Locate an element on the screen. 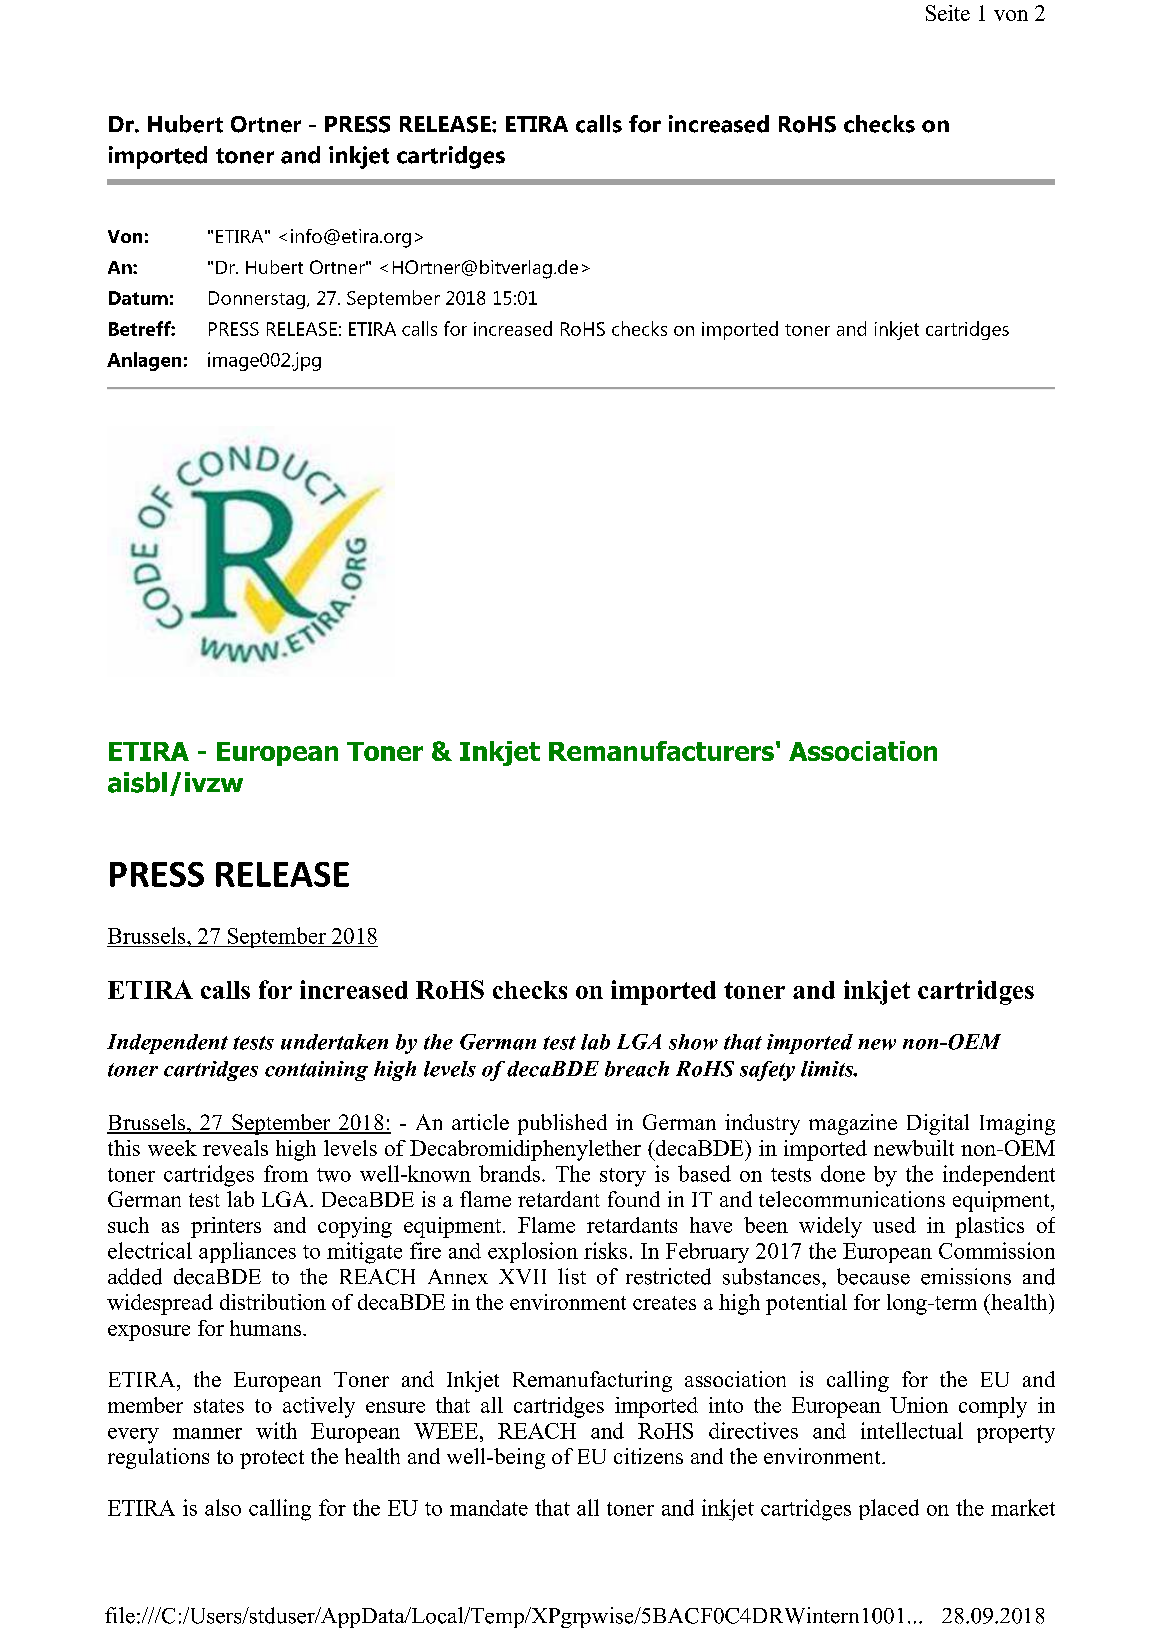 Image resolution: width=1151 pixels, height=1629 pixels. Seite is located at coordinates (948, 13).
